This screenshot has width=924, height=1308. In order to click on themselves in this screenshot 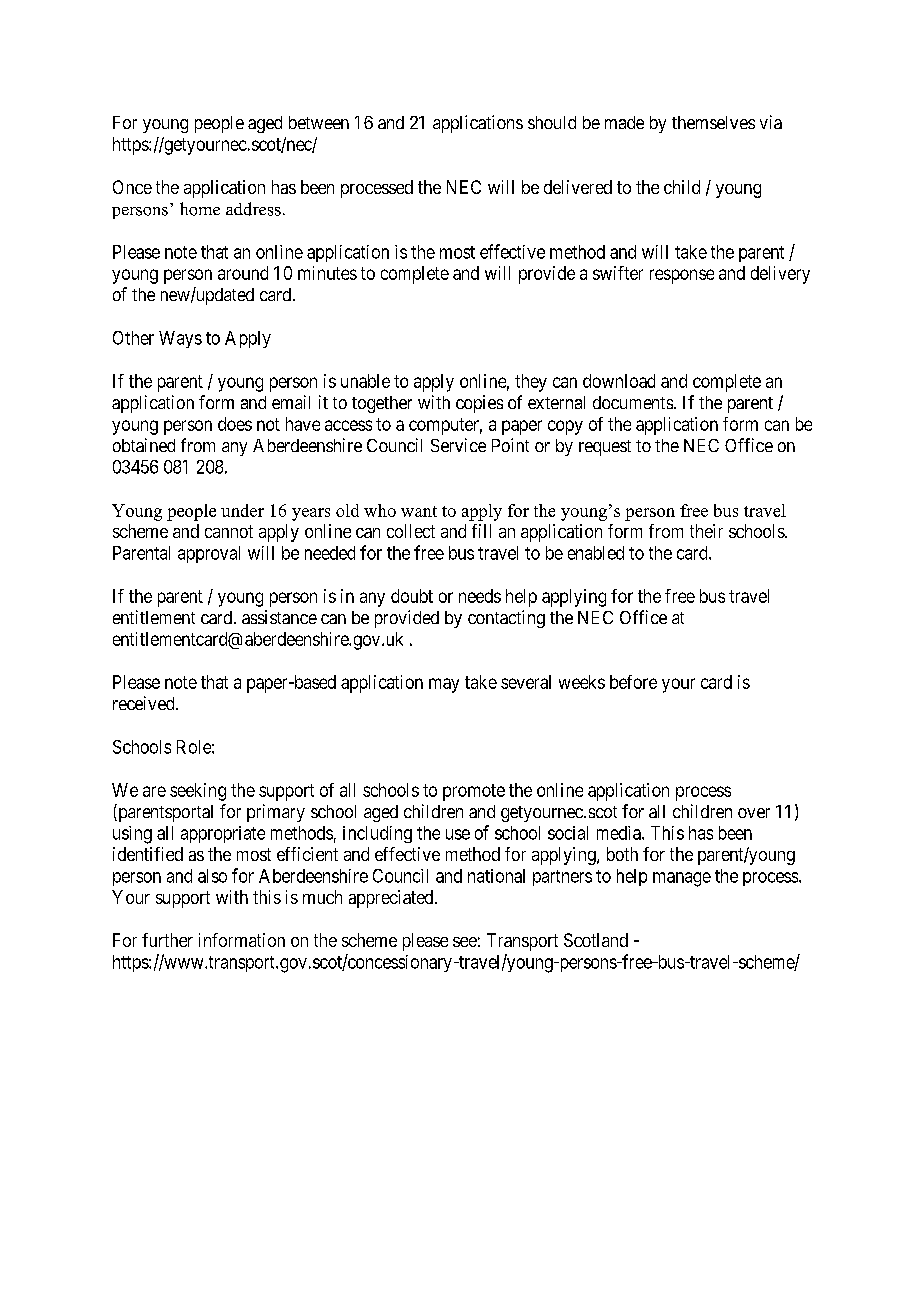, I will do `click(713, 122)`.
